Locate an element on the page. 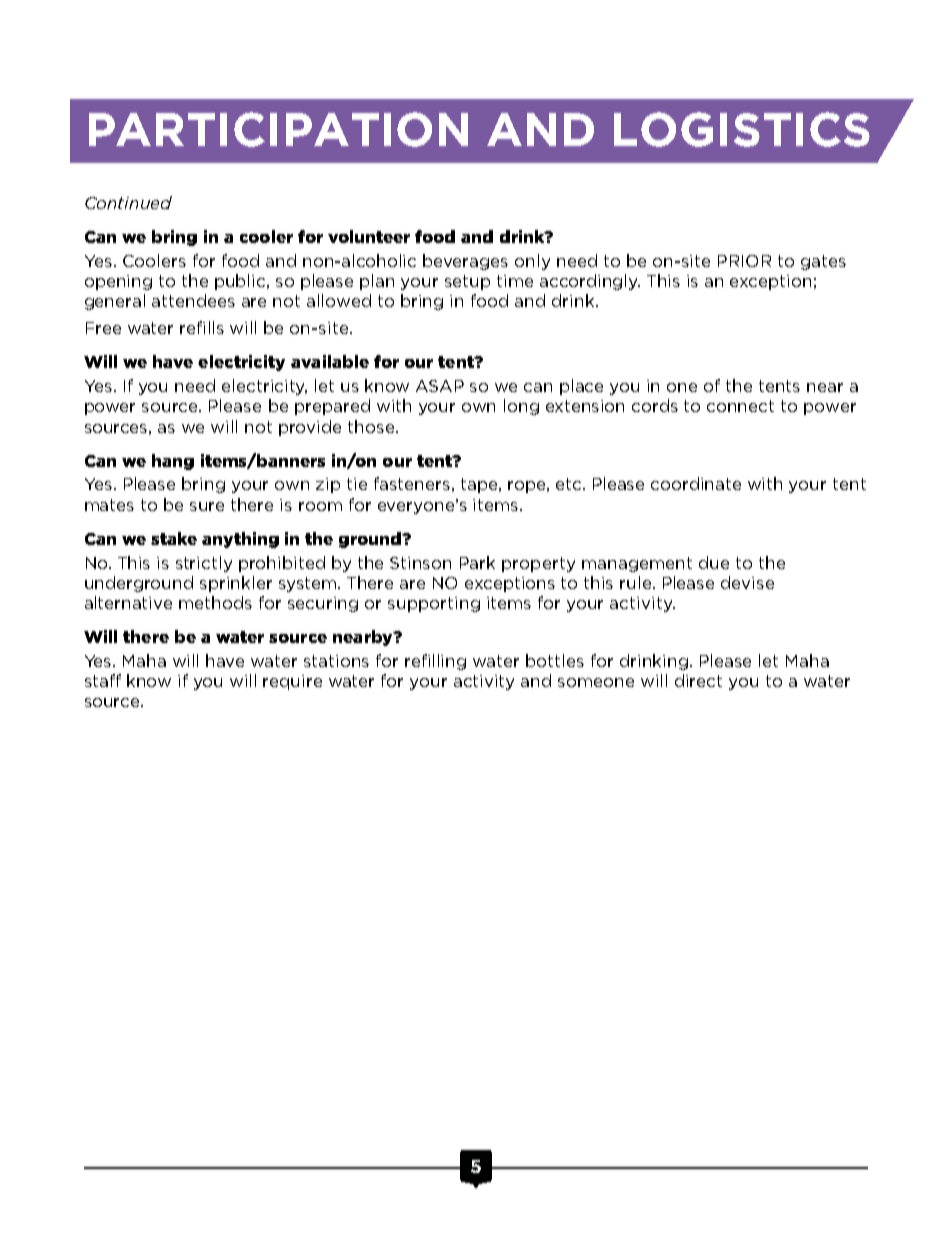 The height and width of the image is (1233, 952). refills is located at coordinates (202, 327).
